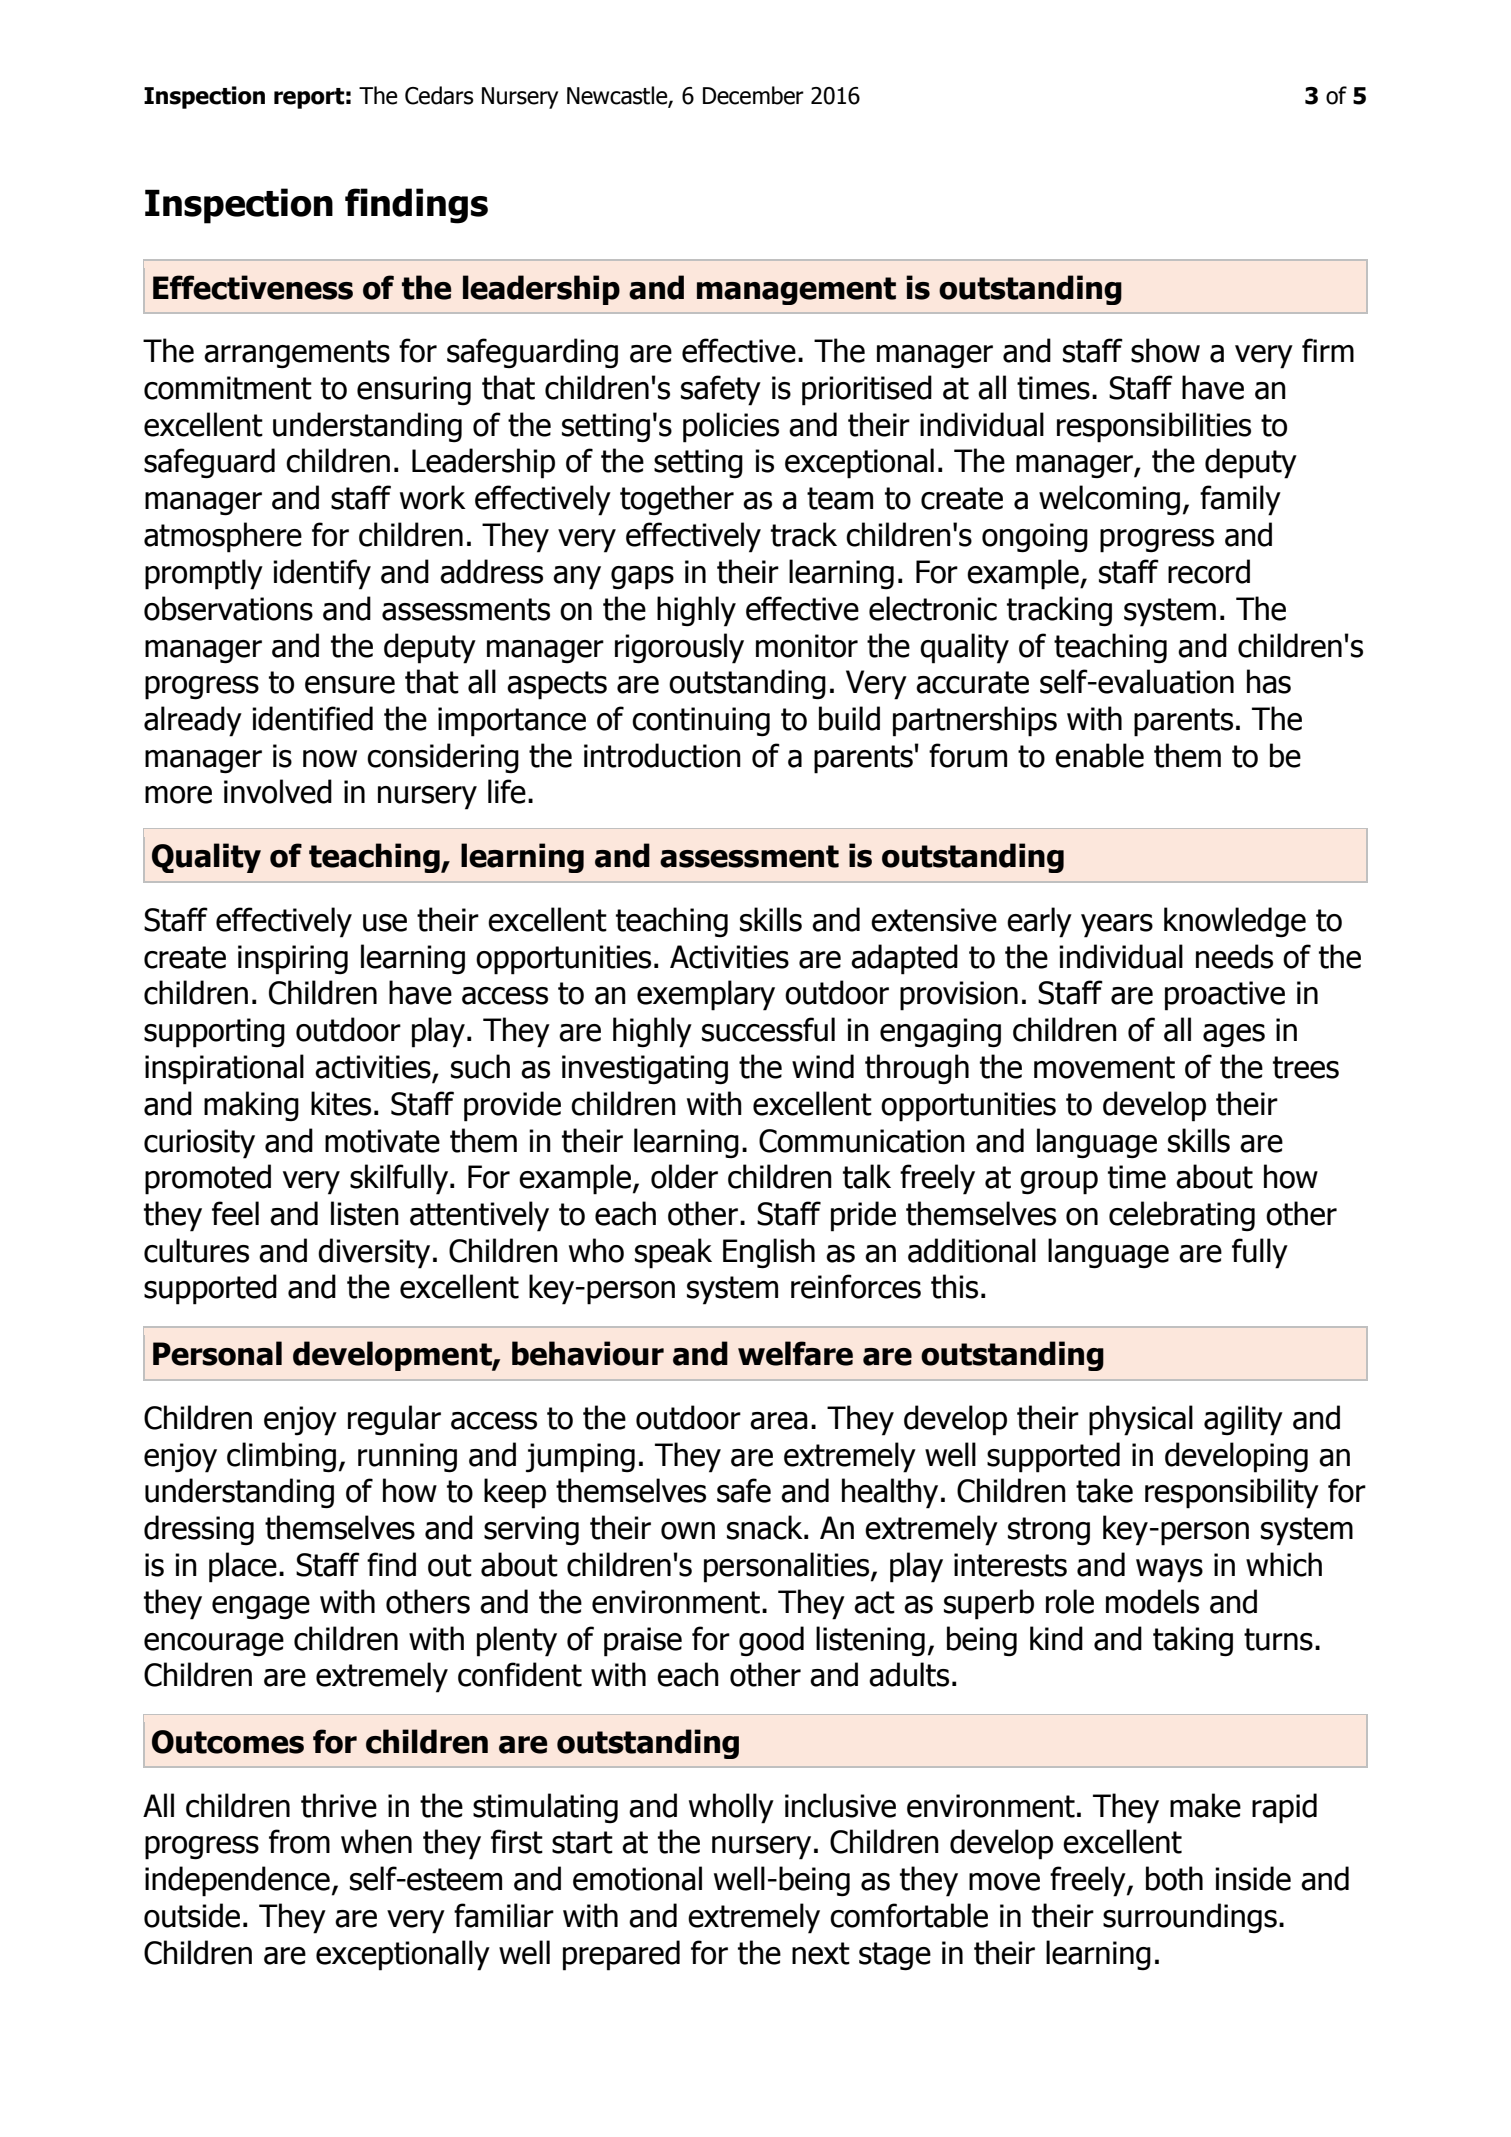  Describe the element at coordinates (297, 354) in the screenshot. I see `arrangements` at that location.
